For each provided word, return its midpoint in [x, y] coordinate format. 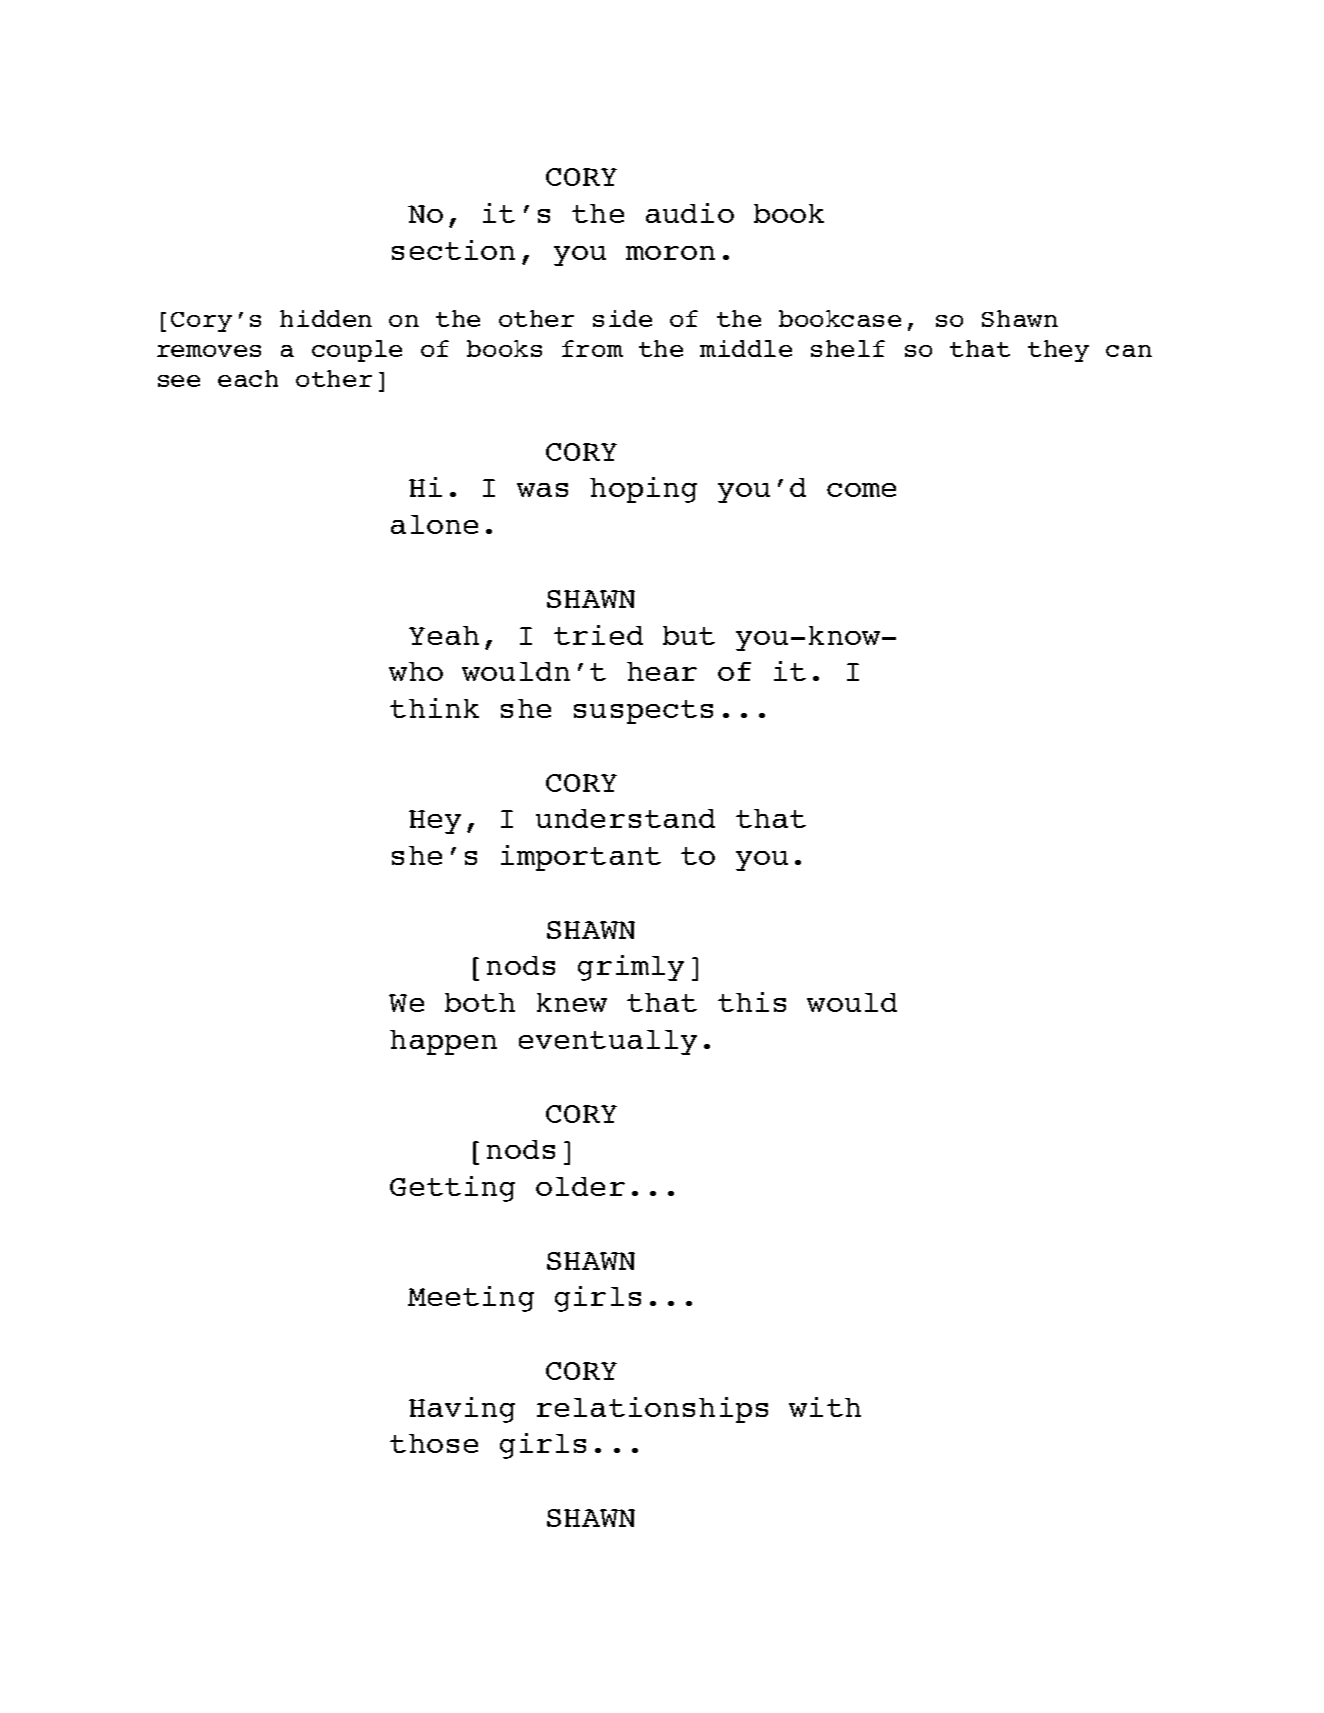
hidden [326, 318]
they [1058, 351]
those [434, 1443]
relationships [652, 1410]
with [825, 1407]
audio [690, 213]
